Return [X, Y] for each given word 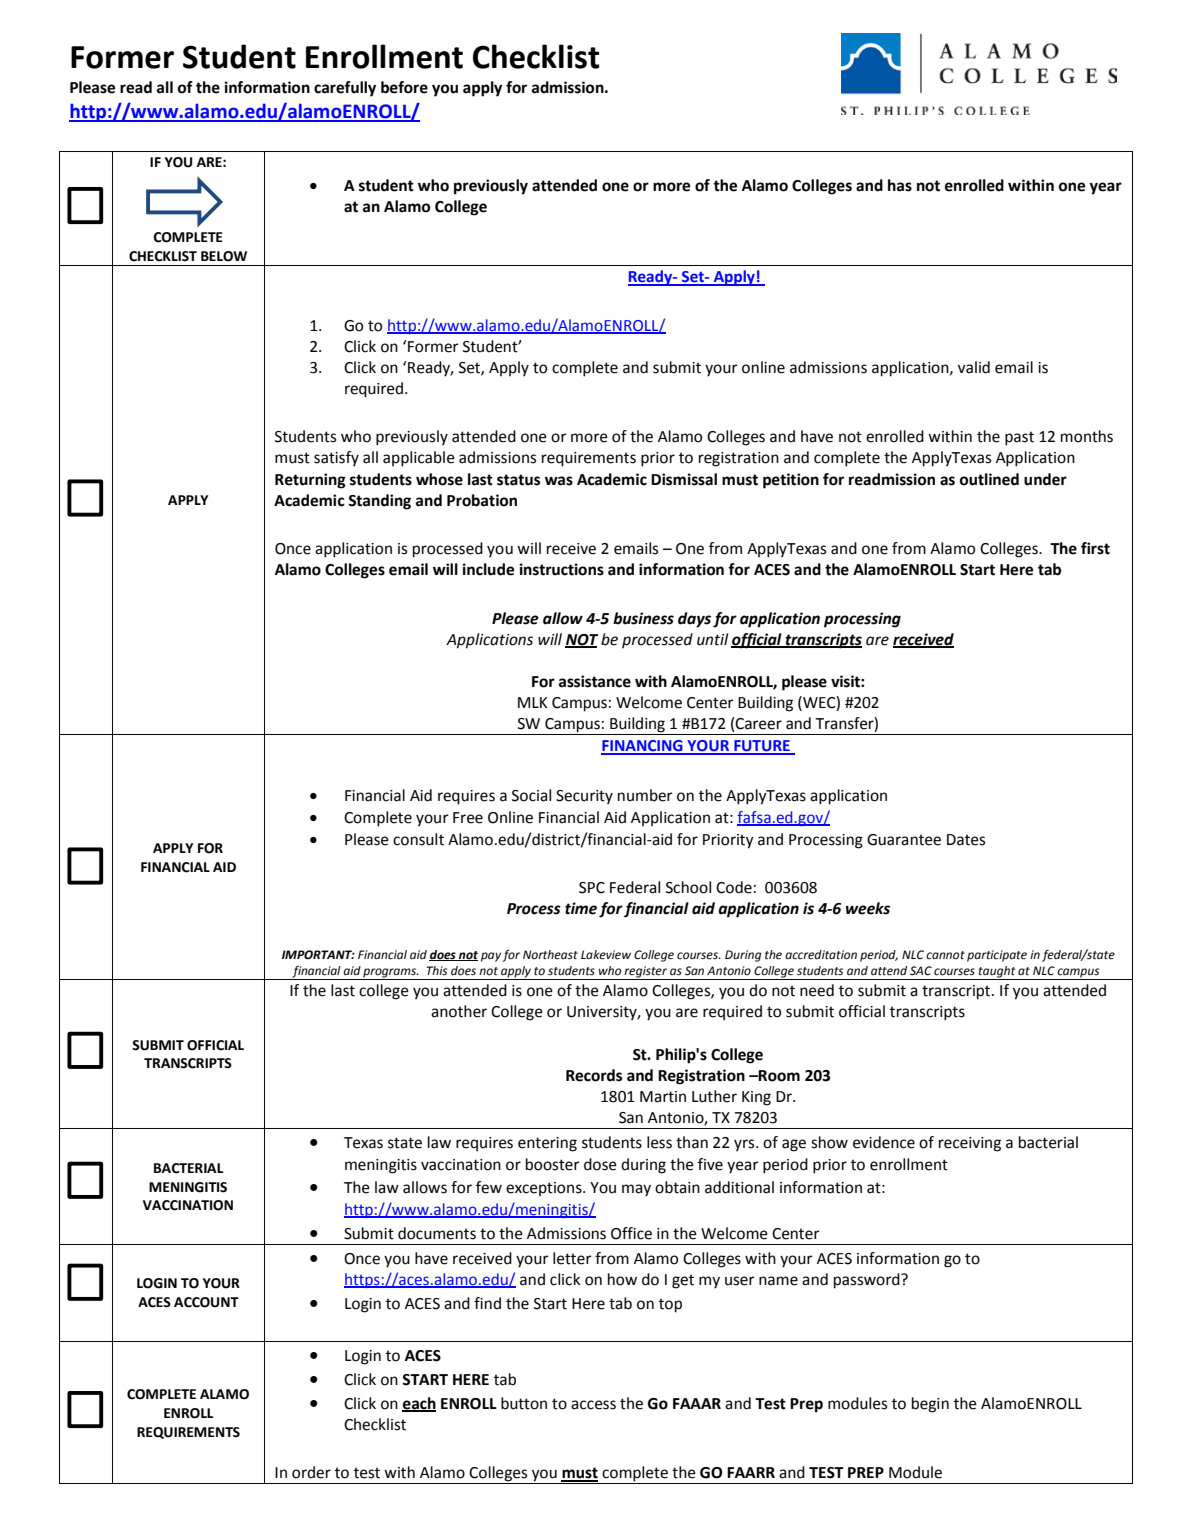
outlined [989, 479]
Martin [663, 1097]
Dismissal [684, 479]
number [645, 795]
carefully [345, 89]
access [593, 1405]
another [459, 1011]
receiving [970, 1144]
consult [418, 839]
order [311, 1472]
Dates [966, 840]
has [900, 185]
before [404, 87]
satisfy [336, 458]
